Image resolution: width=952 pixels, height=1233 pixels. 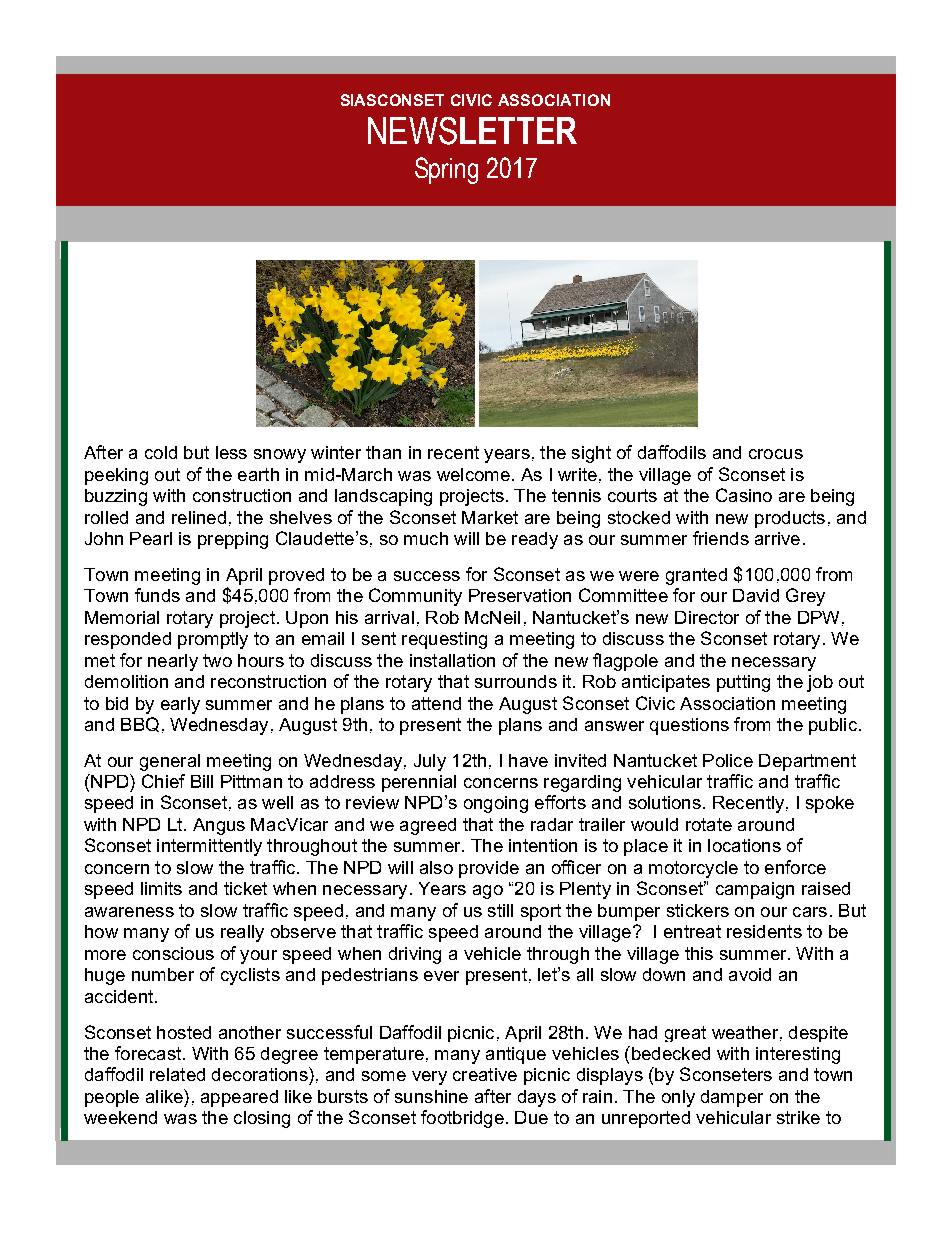 I want to click on Spring, so click(x=446, y=170).
